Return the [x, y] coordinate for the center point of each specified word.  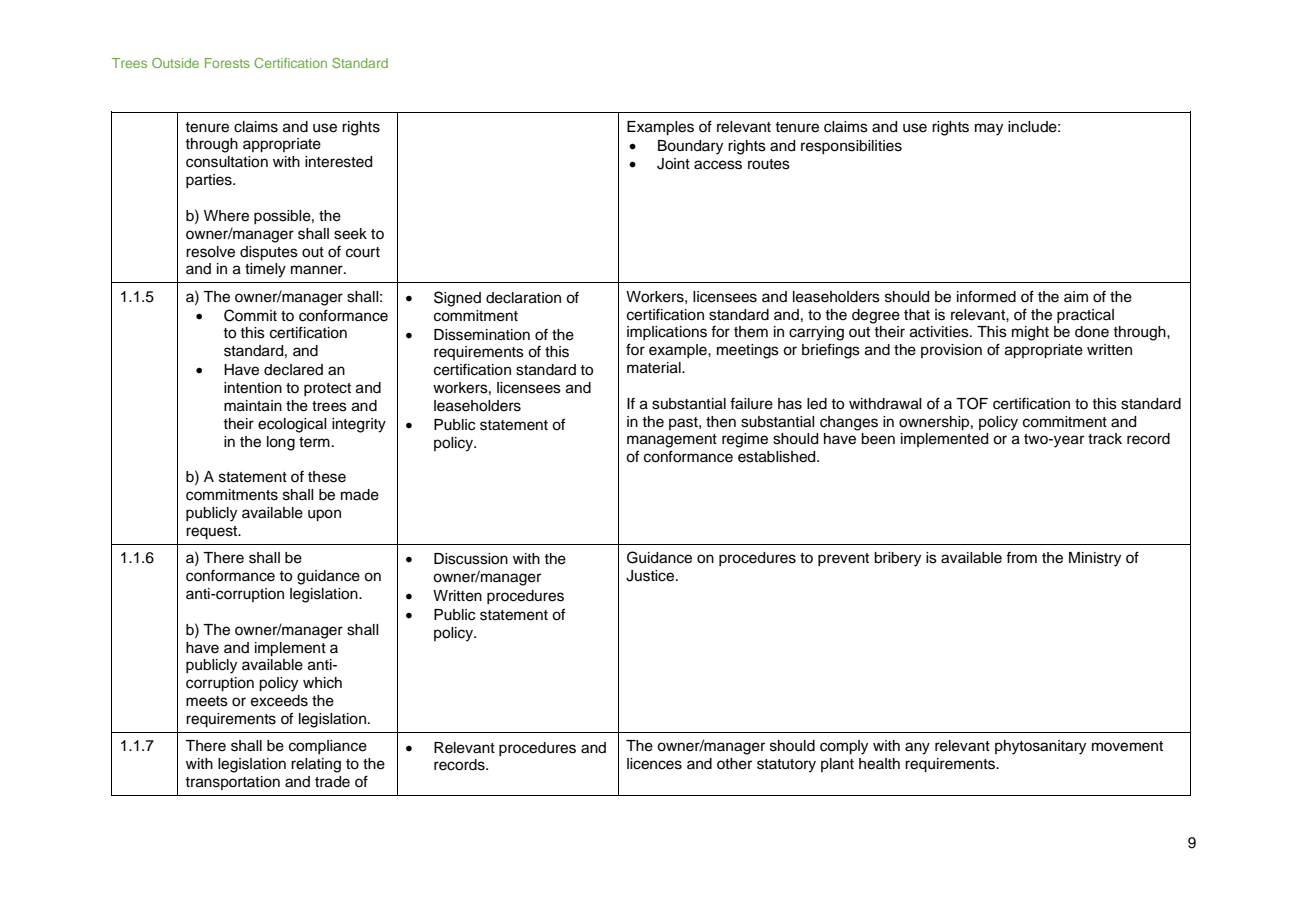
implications [667, 333]
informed [986, 296]
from [1021, 558]
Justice [651, 576]
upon [324, 515]
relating [316, 765]
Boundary [690, 147]
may [989, 129]
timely [265, 270]
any [917, 748]
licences [654, 764]
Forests [227, 63]
